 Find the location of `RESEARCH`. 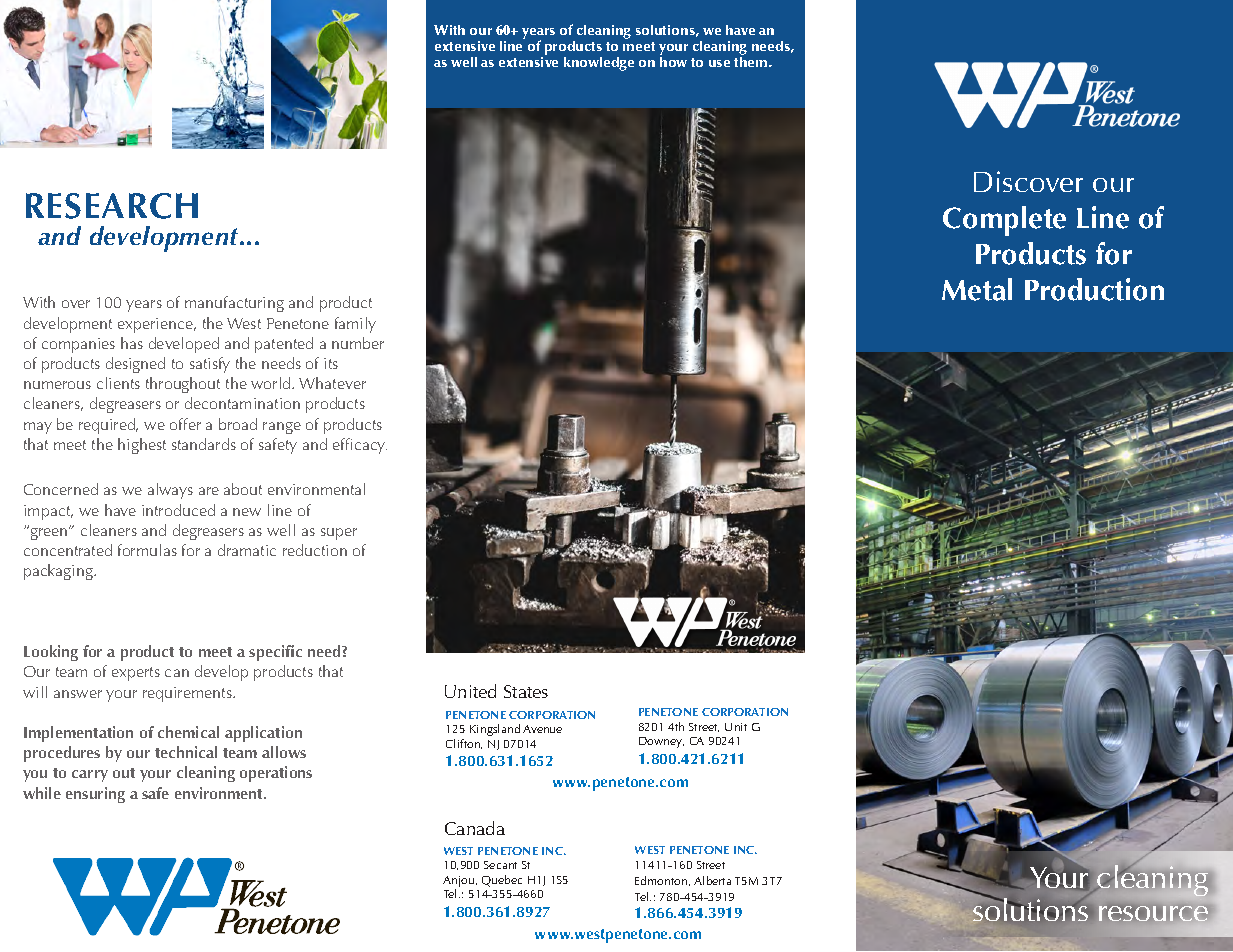

RESEARCH is located at coordinates (112, 206).
